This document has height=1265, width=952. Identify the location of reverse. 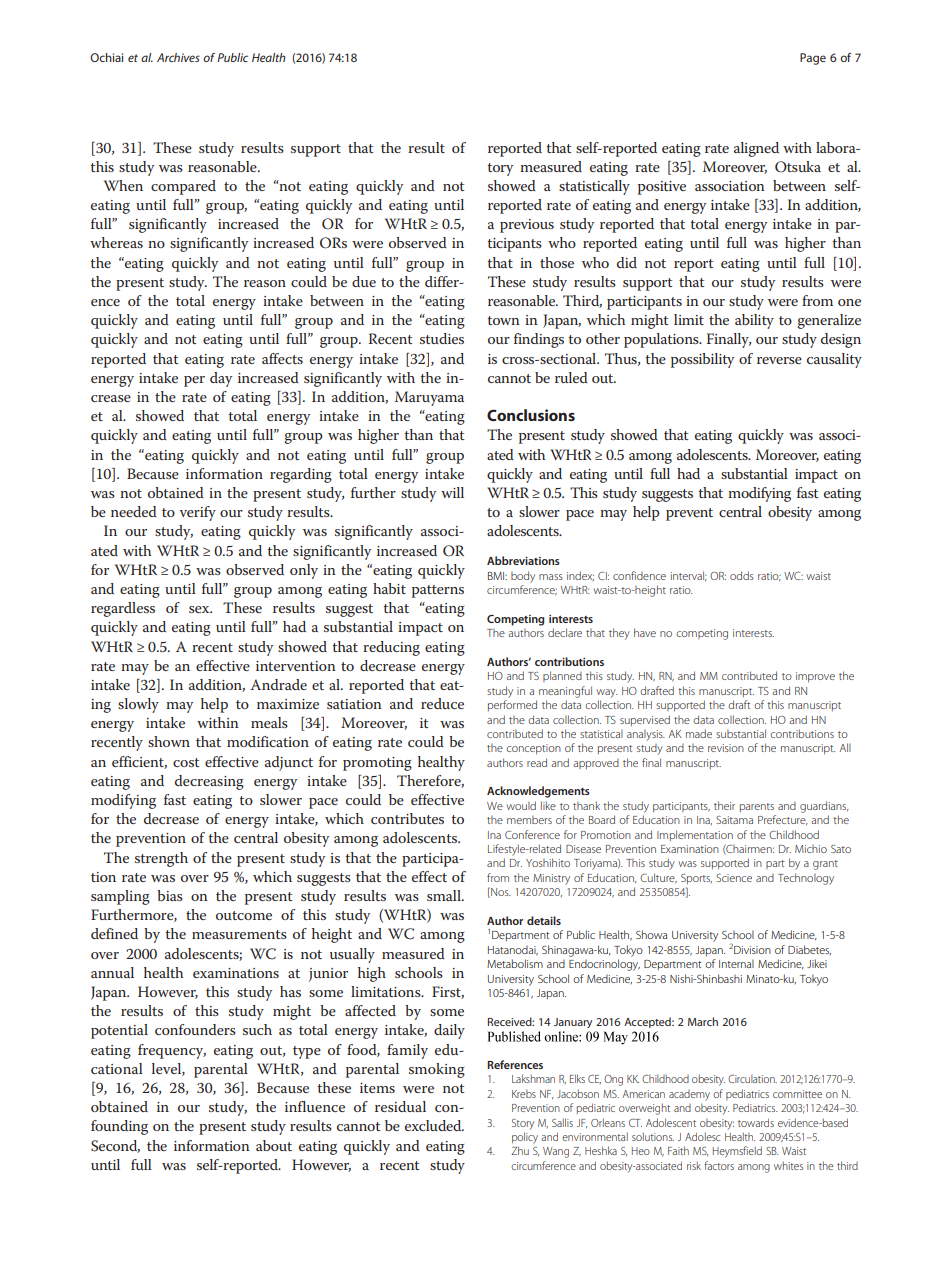
(779, 360).
